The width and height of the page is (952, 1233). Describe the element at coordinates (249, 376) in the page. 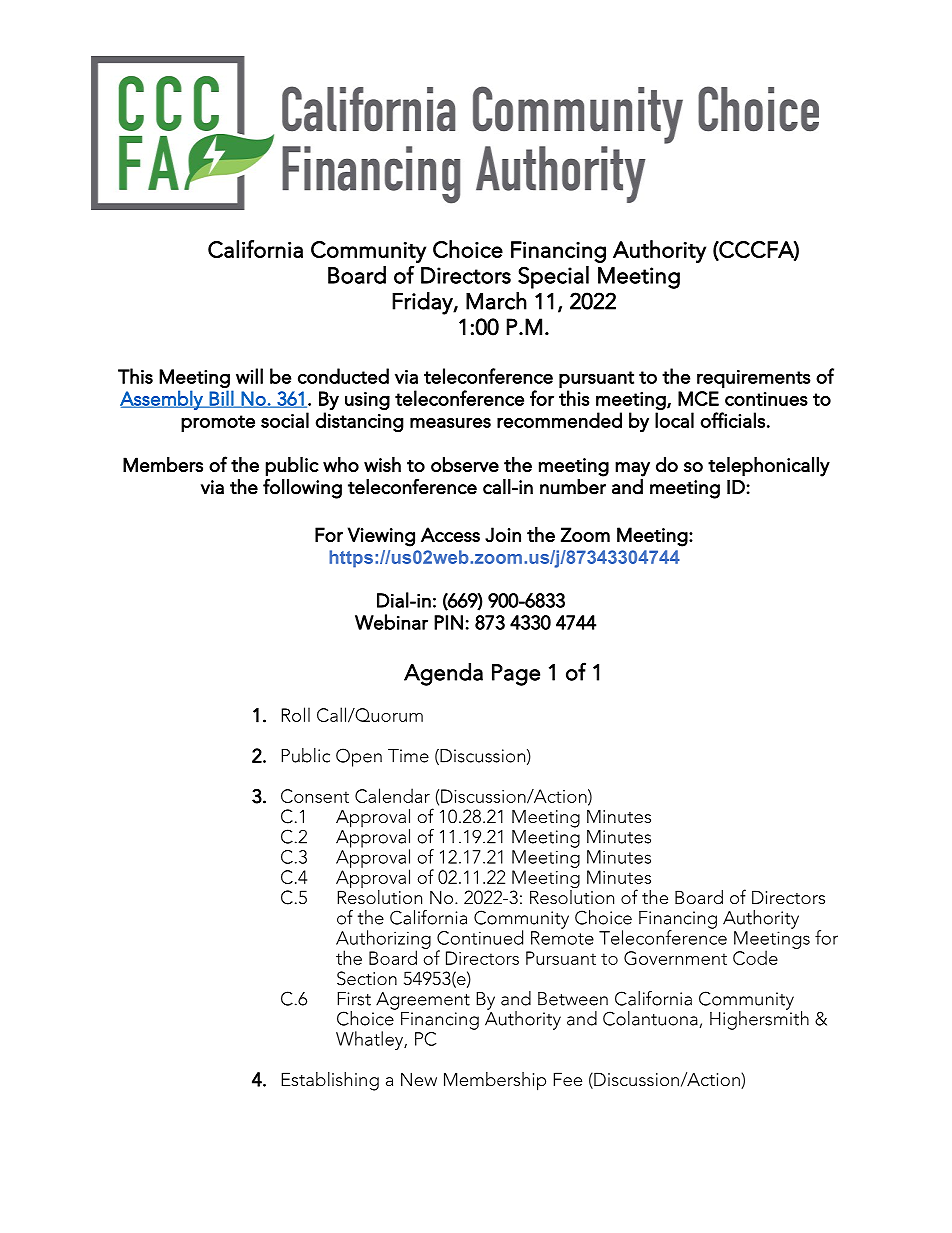

I see `will` at that location.
